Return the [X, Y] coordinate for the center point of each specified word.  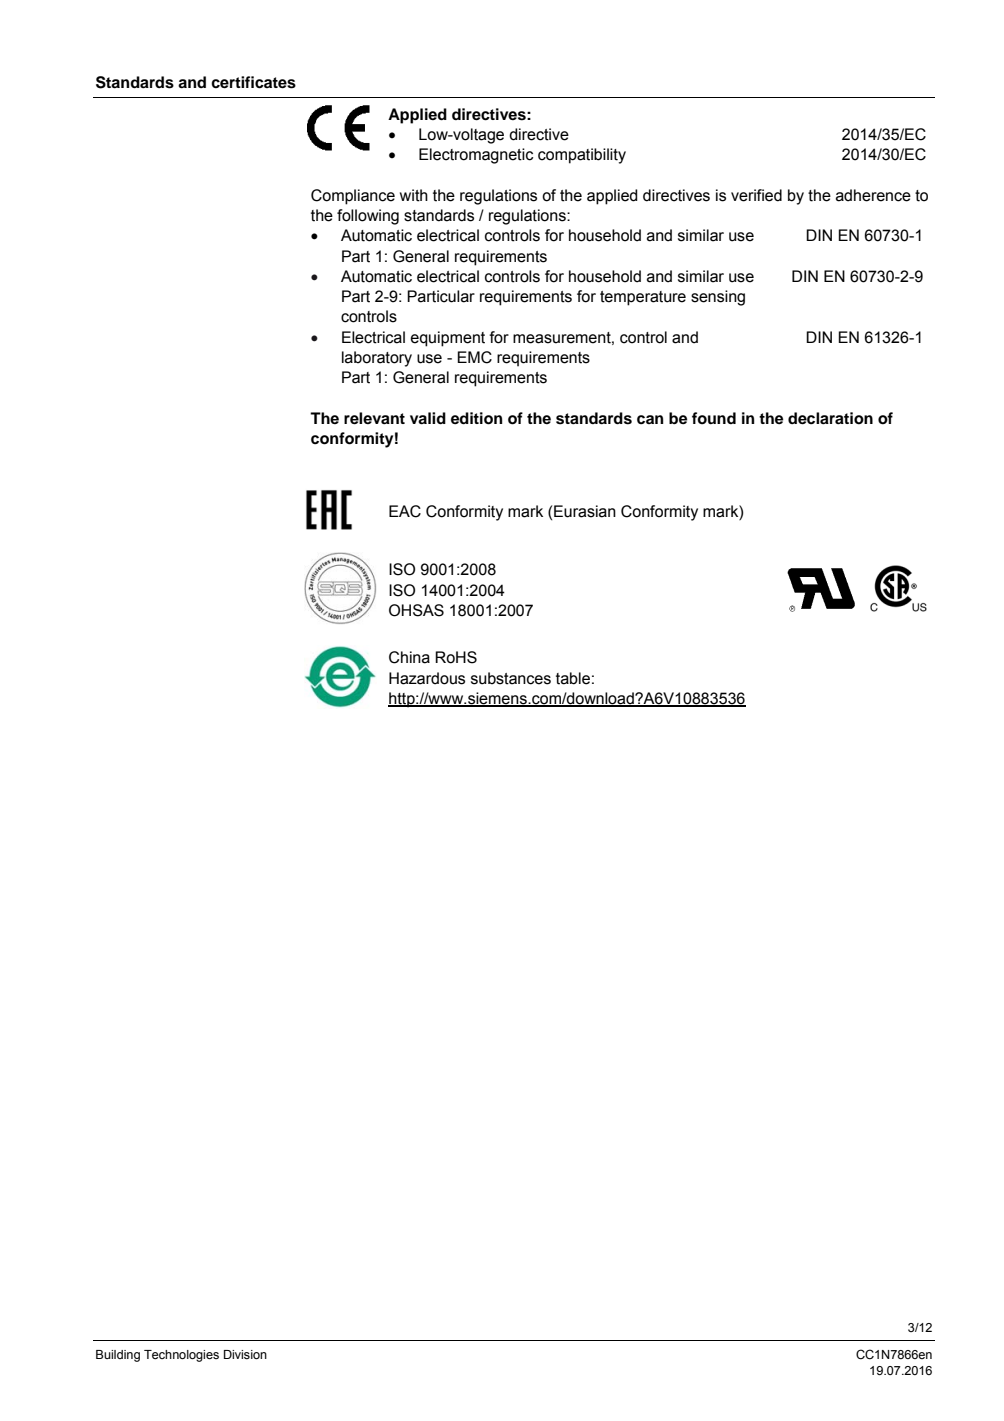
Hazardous [427, 678]
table [573, 678]
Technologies [181, 1356]
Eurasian [585, 511]
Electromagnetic [476, 156]
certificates [253, 82]
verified [756, 195]
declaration [830, 418]
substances [511, 678]
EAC [405, 511]
